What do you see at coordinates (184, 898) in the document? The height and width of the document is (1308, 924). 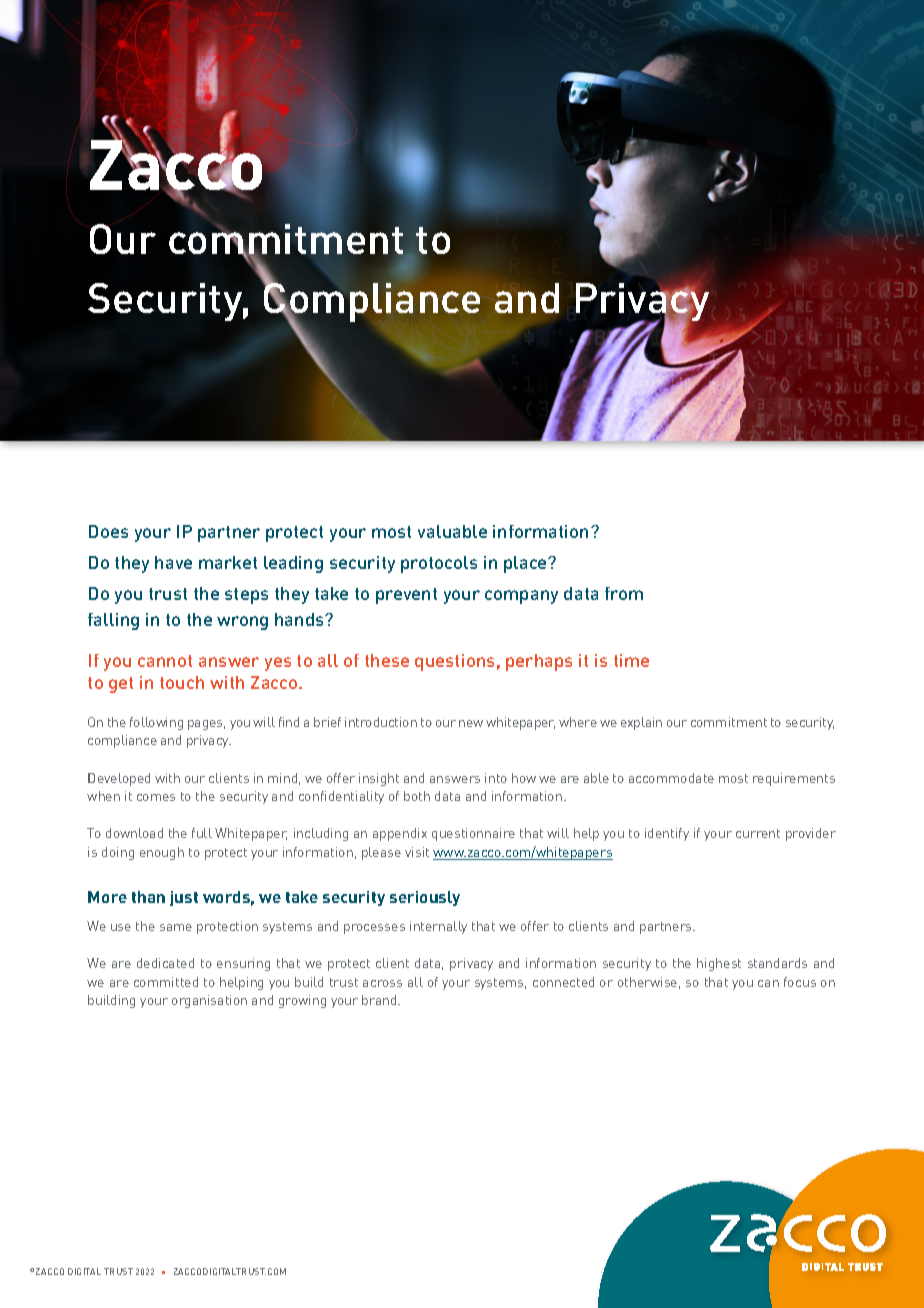 I see `just` at bounding box center [184, 898].
